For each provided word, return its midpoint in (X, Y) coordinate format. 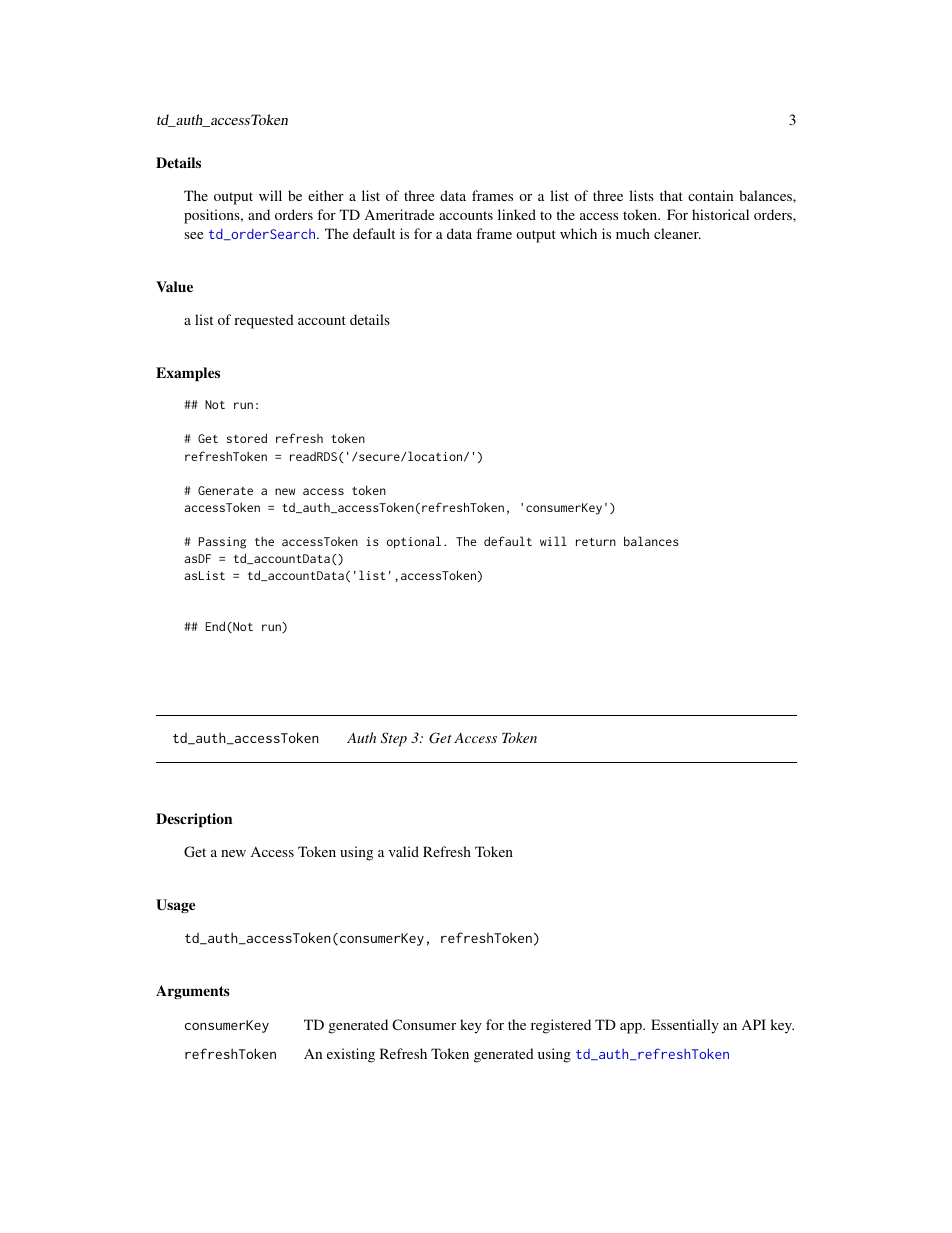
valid (404, 851)
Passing (222, 543)
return (596, 542)
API (754, 1024)
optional (414, 542)
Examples (188, 374)
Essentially (685, 1026)
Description (194, 820)
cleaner (677, 233)
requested (264, 321)
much (633, 233)
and (259, 214)
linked (517, 214)
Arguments (193, 992)
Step (394, 739)
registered (561, 1026)
